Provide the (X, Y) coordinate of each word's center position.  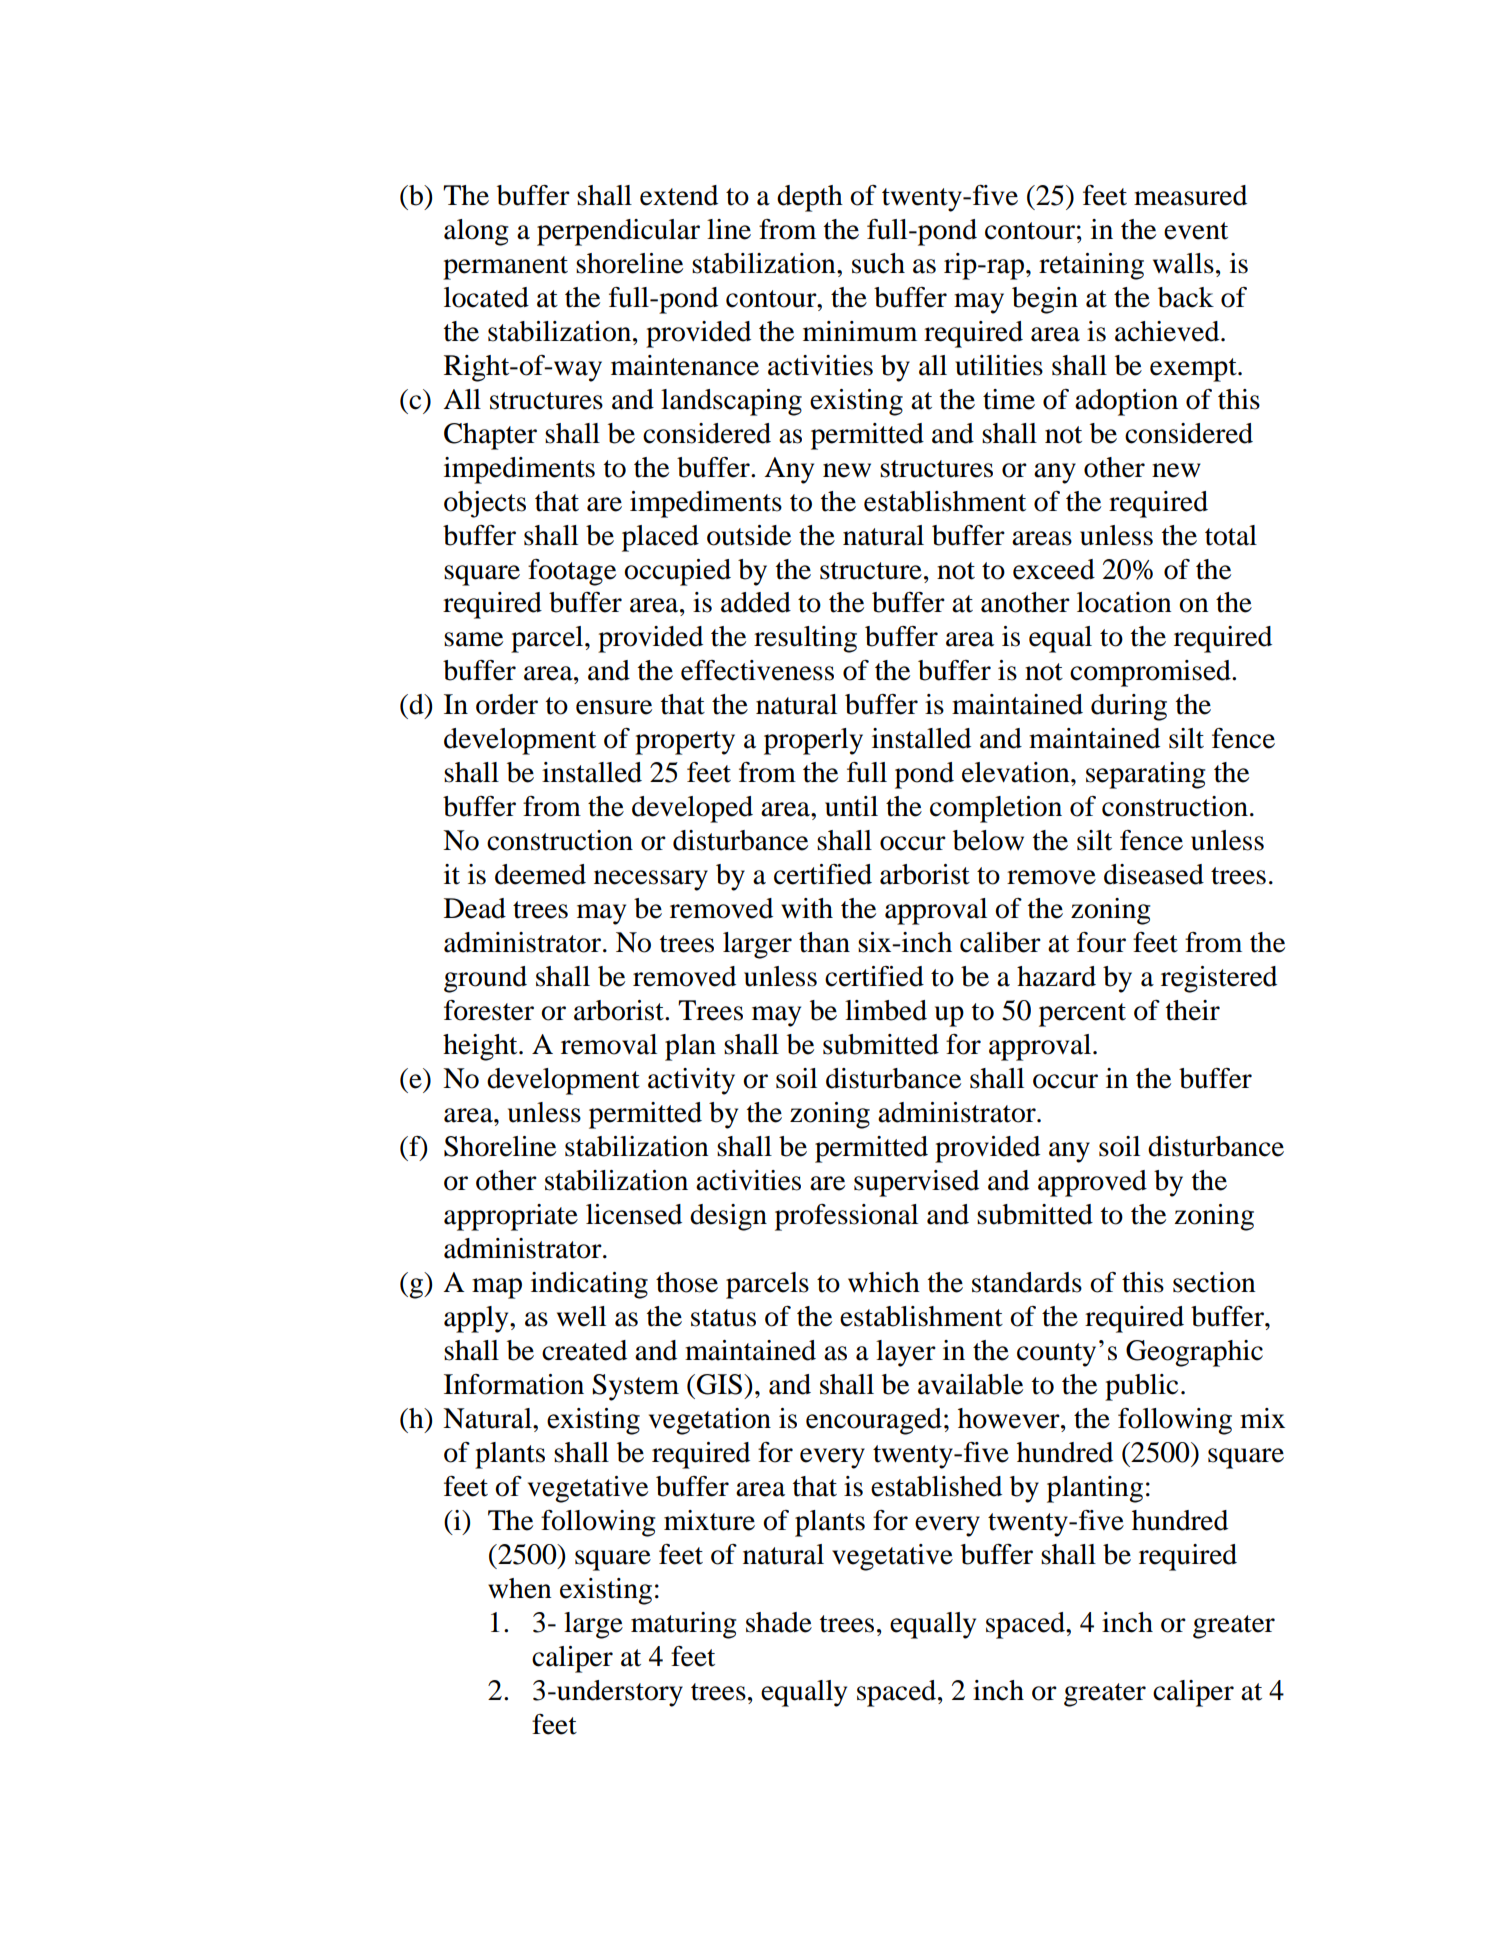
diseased (1154, 874)
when (520, 1588)
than (824, 942)
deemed (540, 874)
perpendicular (618, 232)
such (878, 263)
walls (1183, 263)
